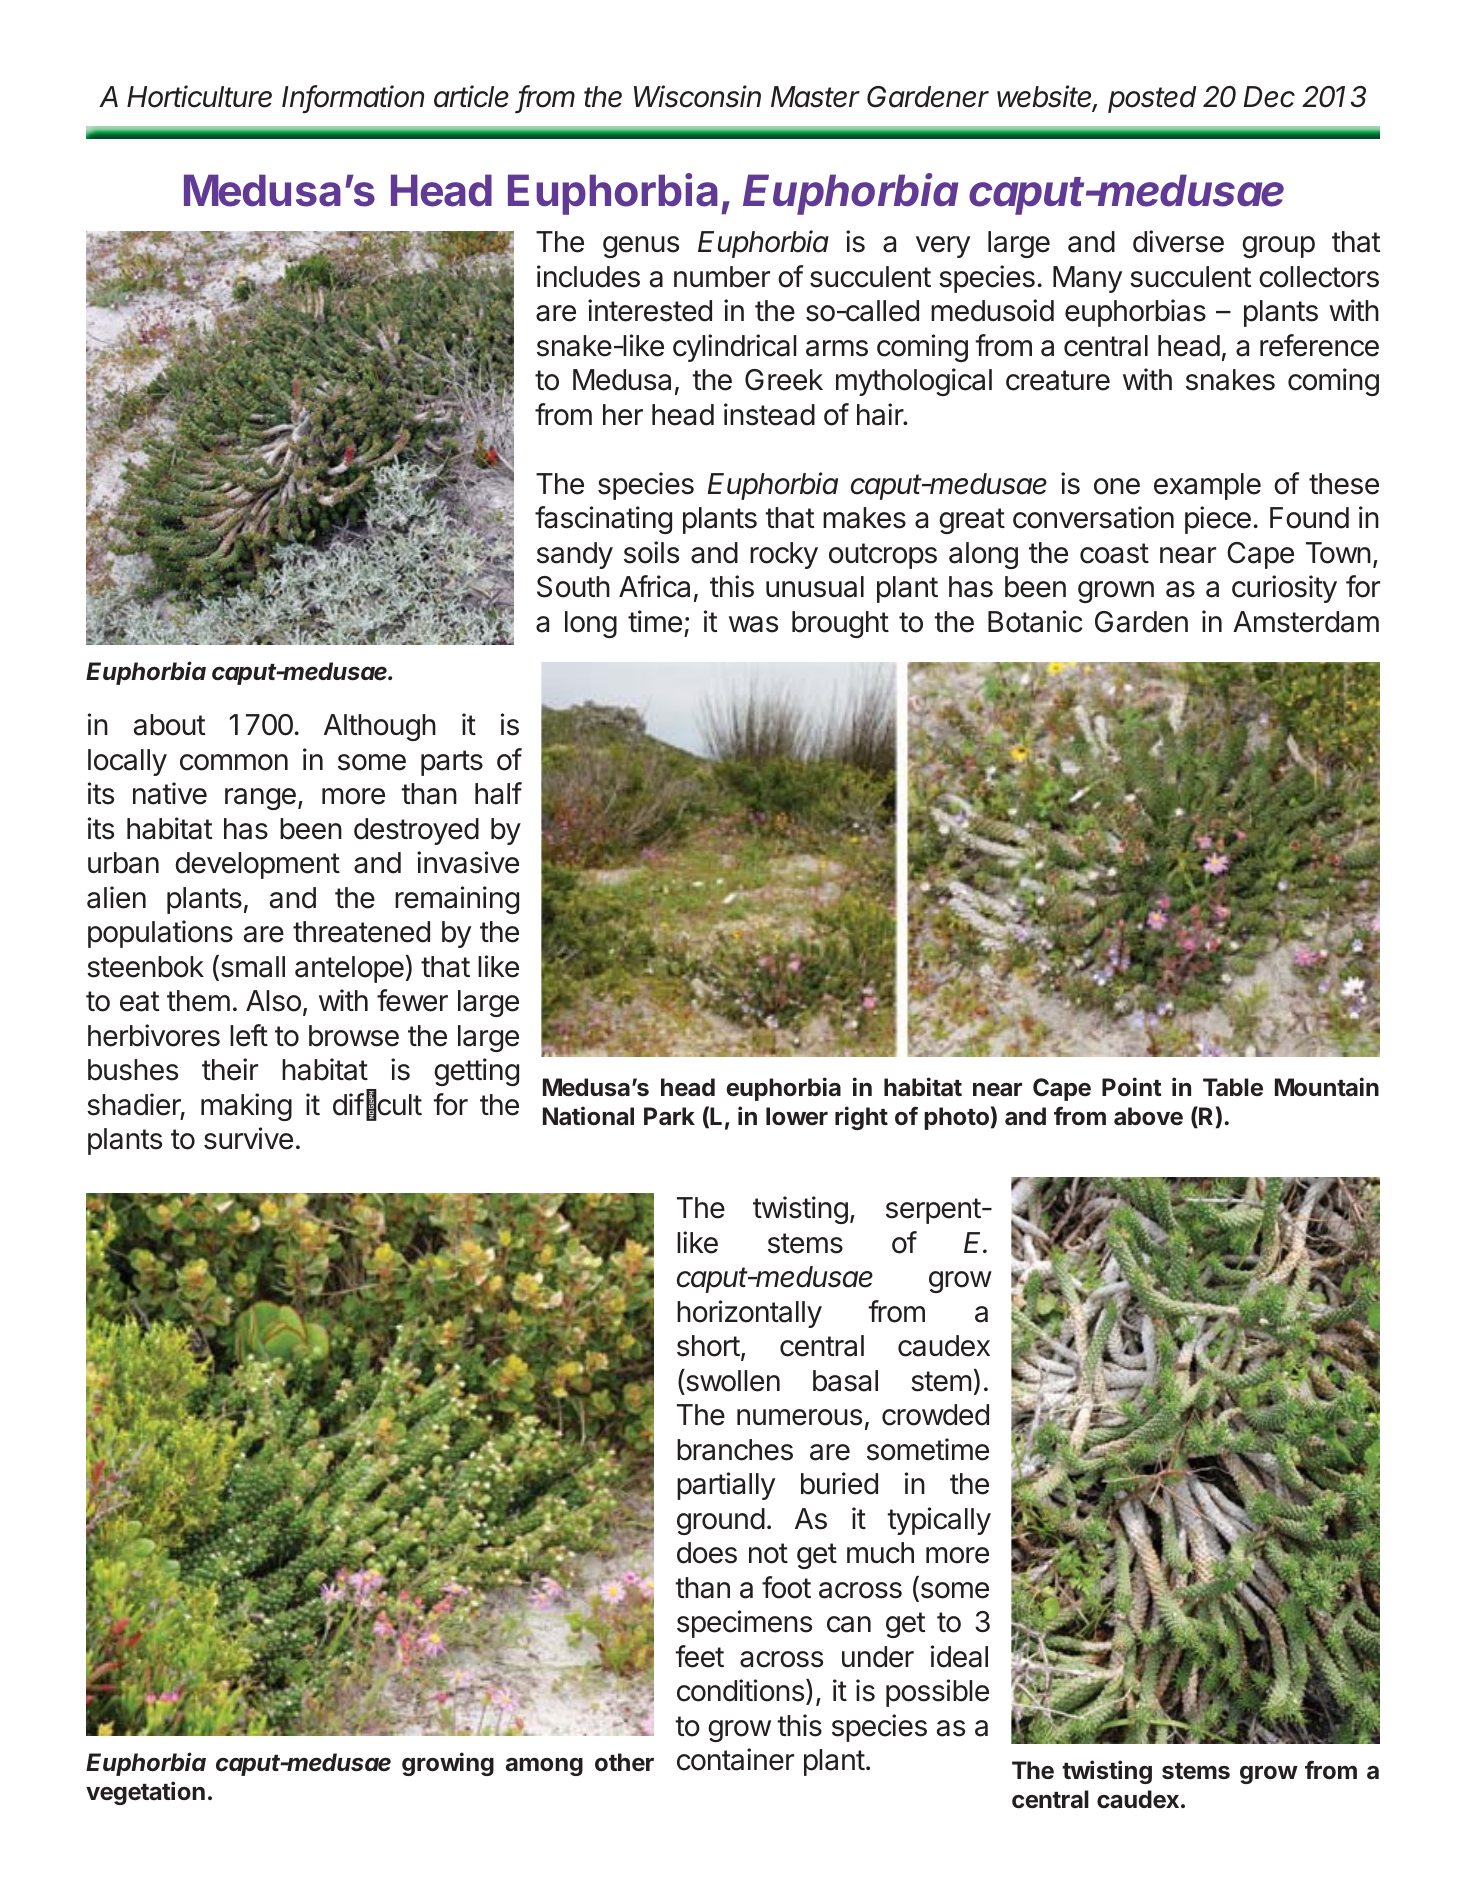 The image size is (1466, 1897). I want to click on posted, so click(1152, 99).
